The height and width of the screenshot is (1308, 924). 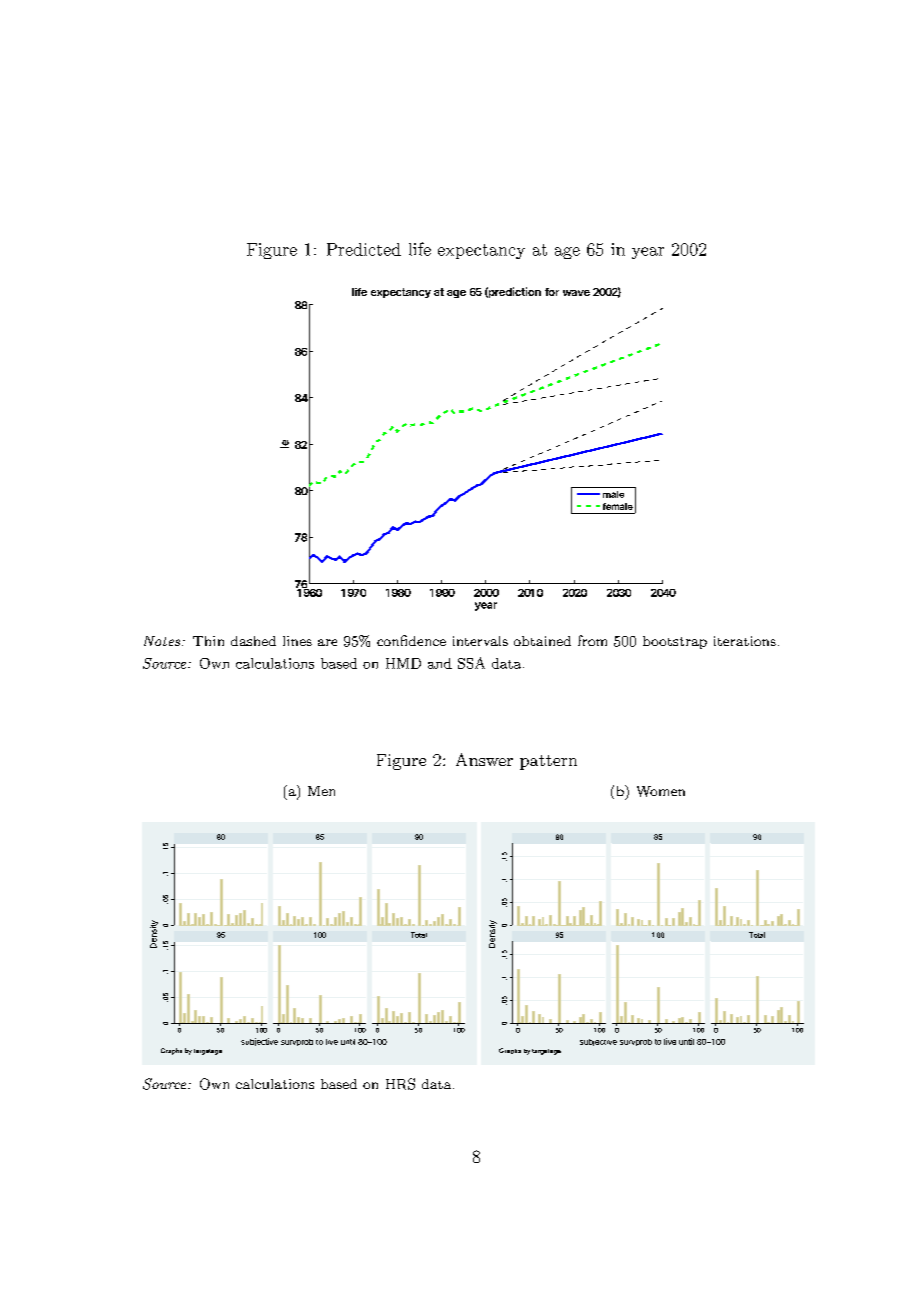 What do you see at coordinates (484, 759) in the screenshot?
I see `Answer` at bounding box center [484, 759].
